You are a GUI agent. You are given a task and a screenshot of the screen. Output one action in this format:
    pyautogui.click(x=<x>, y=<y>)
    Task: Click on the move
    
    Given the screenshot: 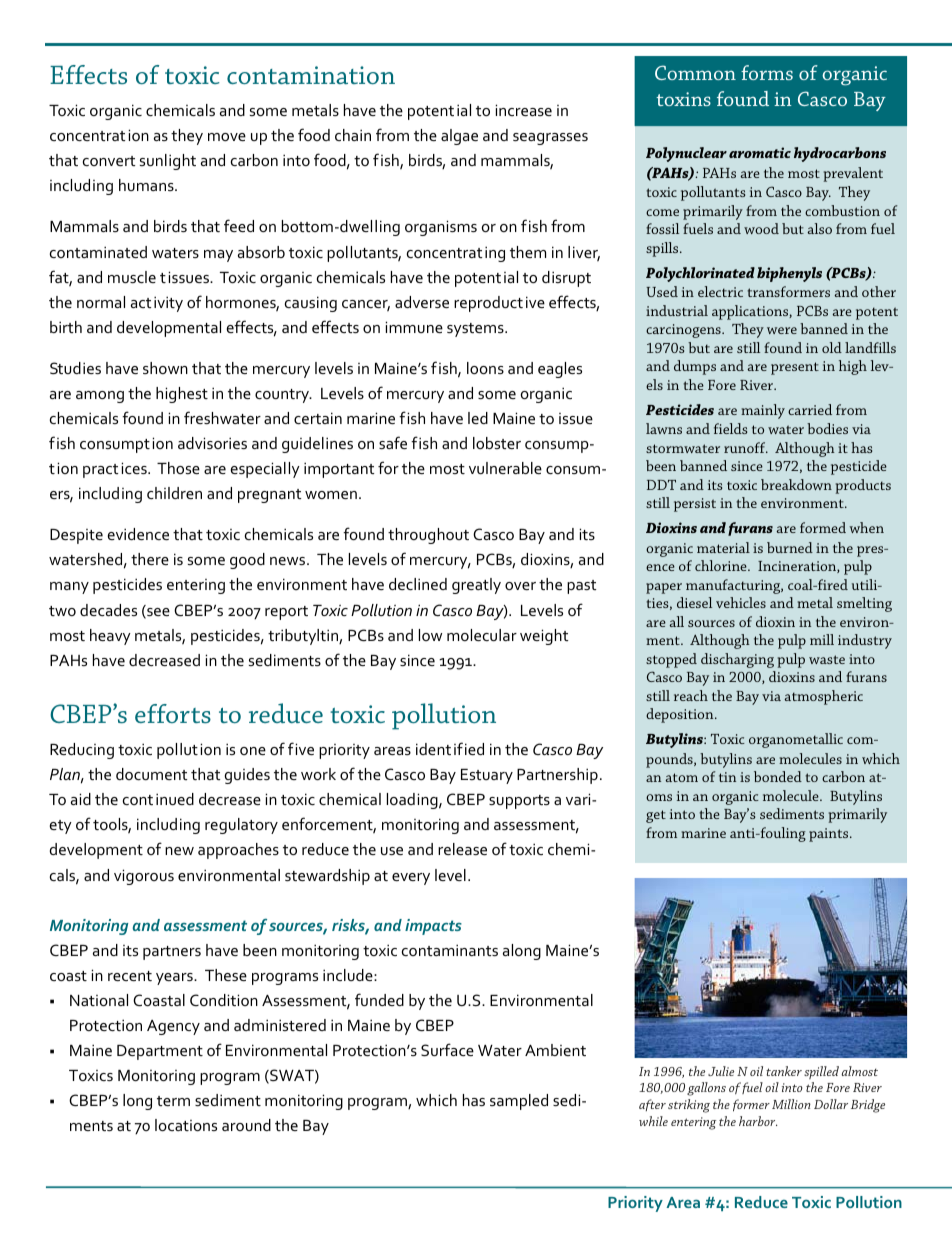 What is the action you would take?
    pyautogui.click(x=227, y=137)
